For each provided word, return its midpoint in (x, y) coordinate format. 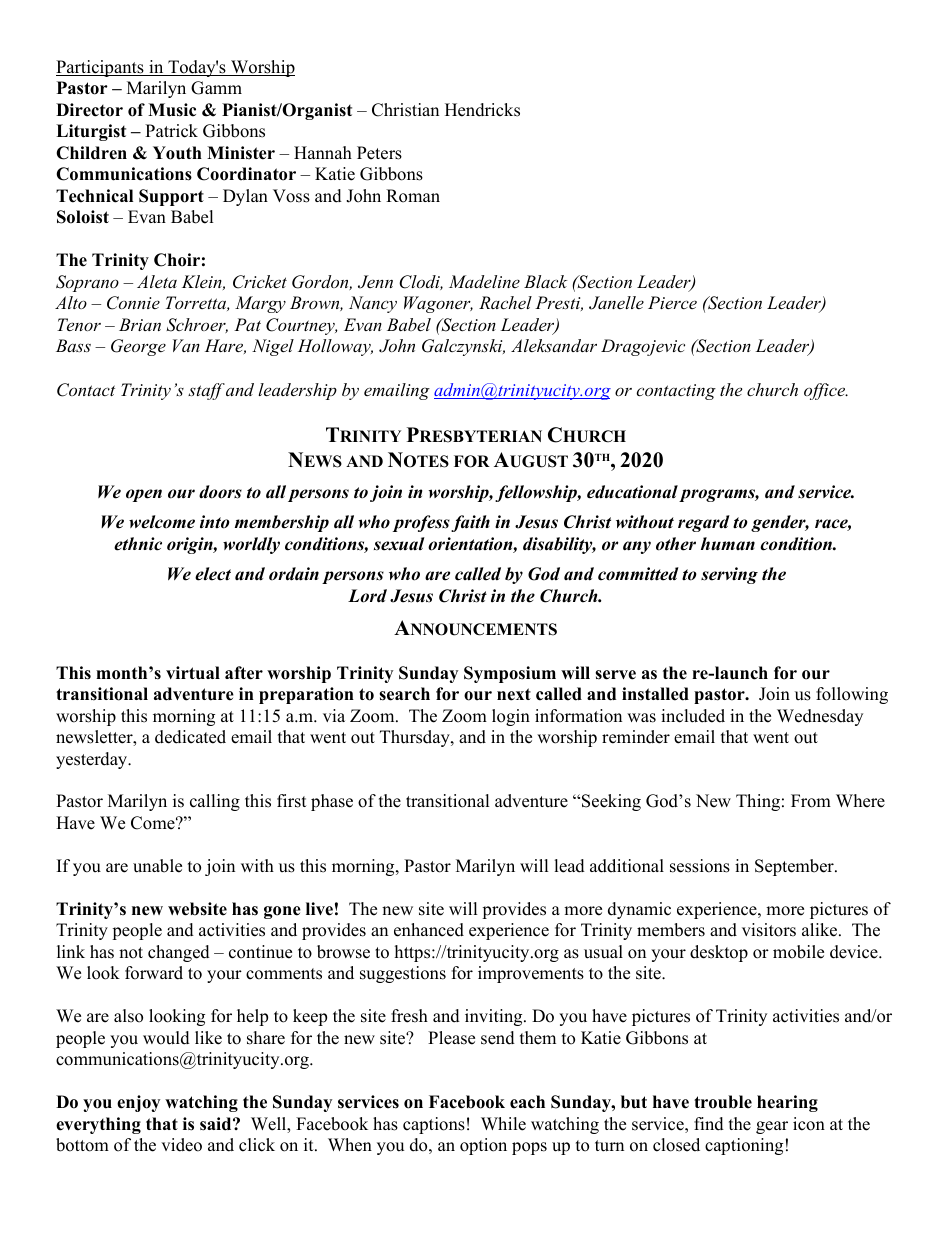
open (144, 495)
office (826, 391)
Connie (133, 303)
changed (179, 953)
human (728, 544)
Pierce (672, 302)
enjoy (138, 1103)
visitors (769, 930)
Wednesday (820, 717)
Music (172, 110)
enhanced (429, 930)
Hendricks (482, 110)
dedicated (190, 737)
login (511, 717)
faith (470, 523)
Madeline (484, 281)
